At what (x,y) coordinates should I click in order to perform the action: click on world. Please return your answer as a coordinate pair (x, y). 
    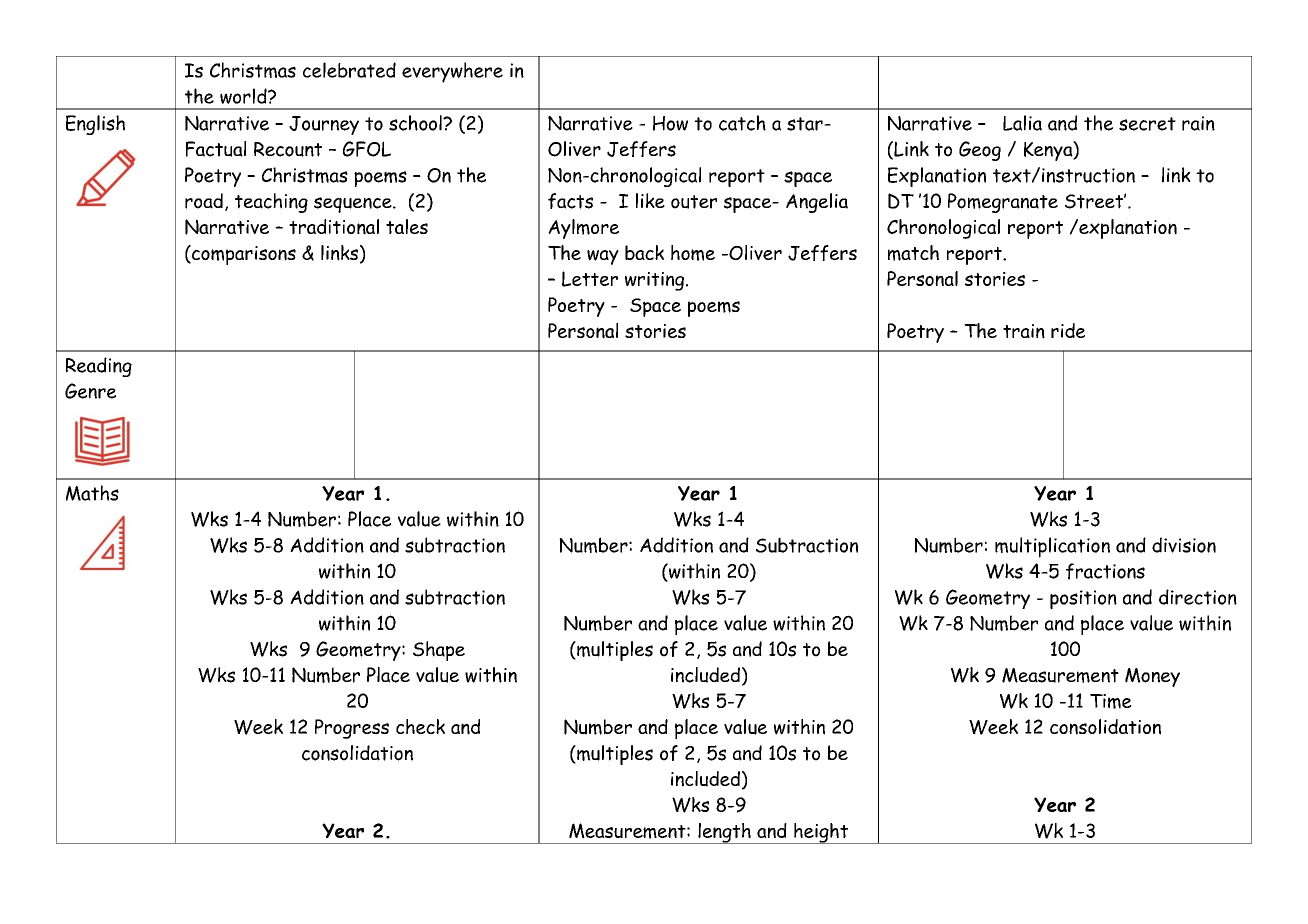
    Looking at the image, I should click on (244, 96).
